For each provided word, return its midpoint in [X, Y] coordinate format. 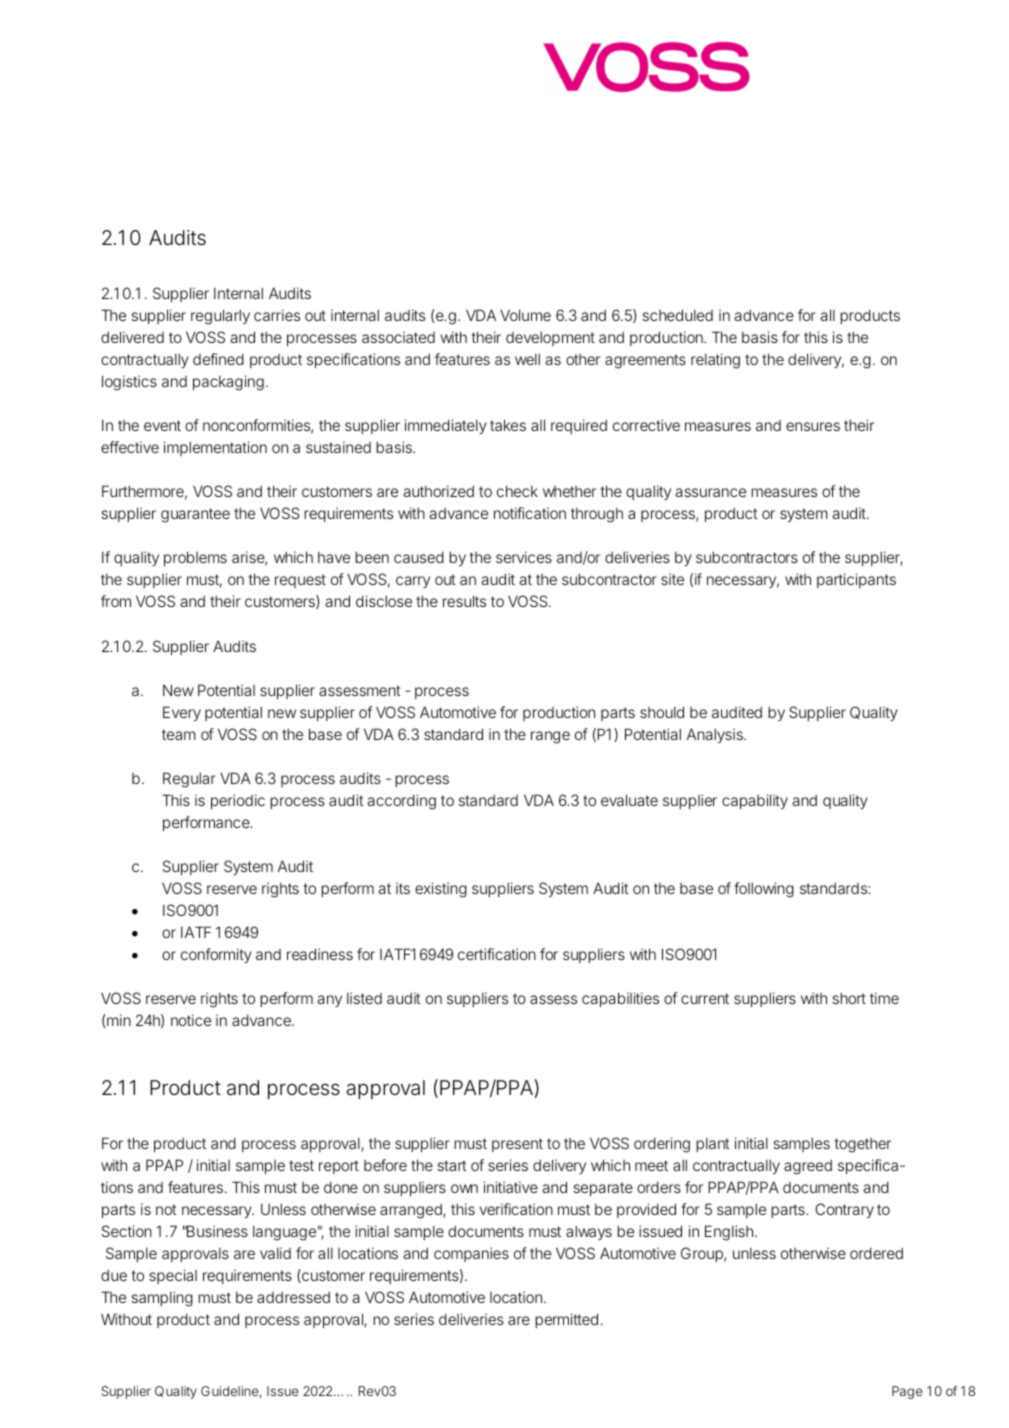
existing [441, 890]
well [527, 359]
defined [218, 359]
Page [907, 1392]
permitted [566, 1320]
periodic [238, 801]
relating [715, 361]
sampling [162, 1299]
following [764, 890]
